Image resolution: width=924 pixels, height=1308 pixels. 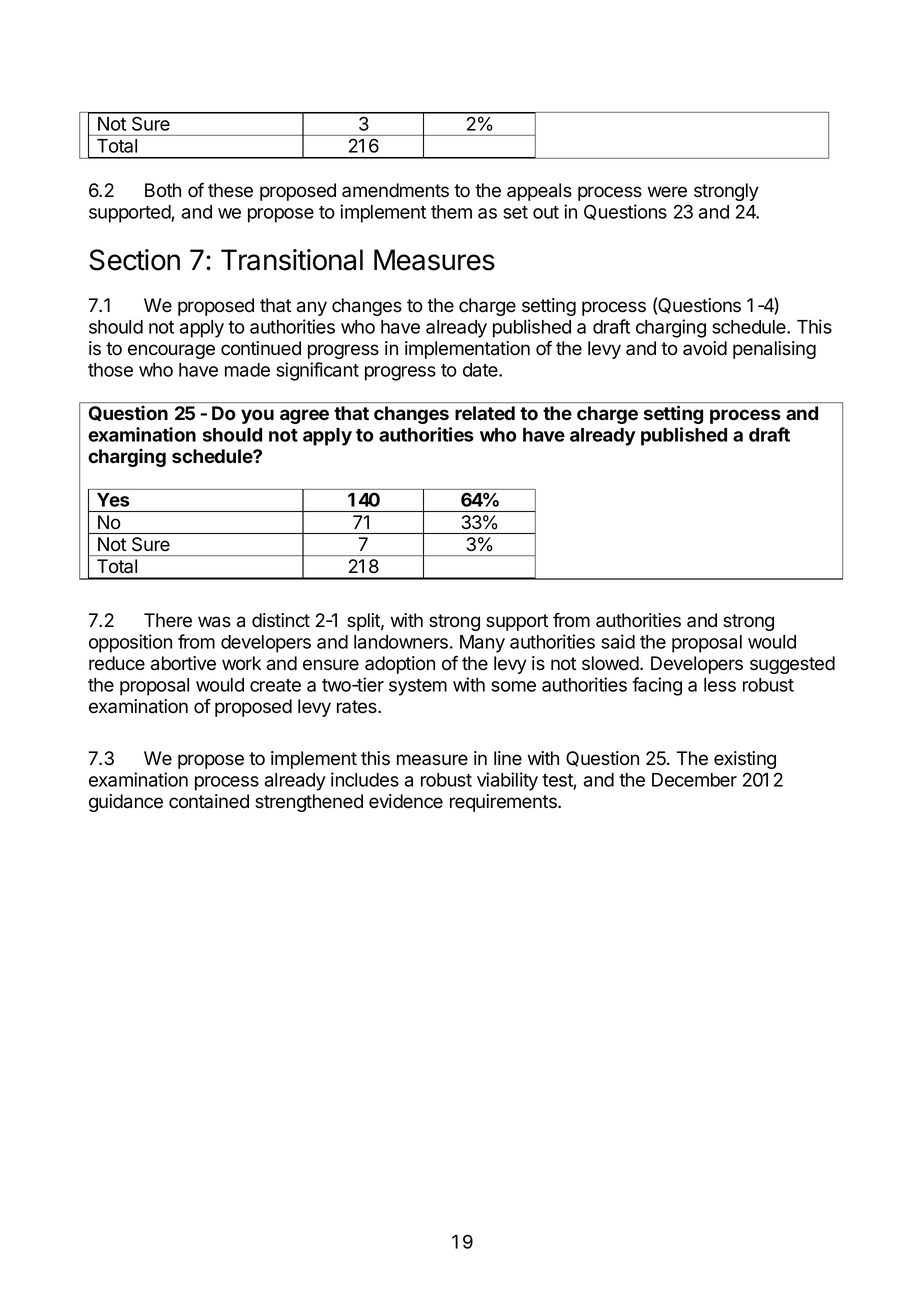 I want to click on were, so click(x=667, y=192).
